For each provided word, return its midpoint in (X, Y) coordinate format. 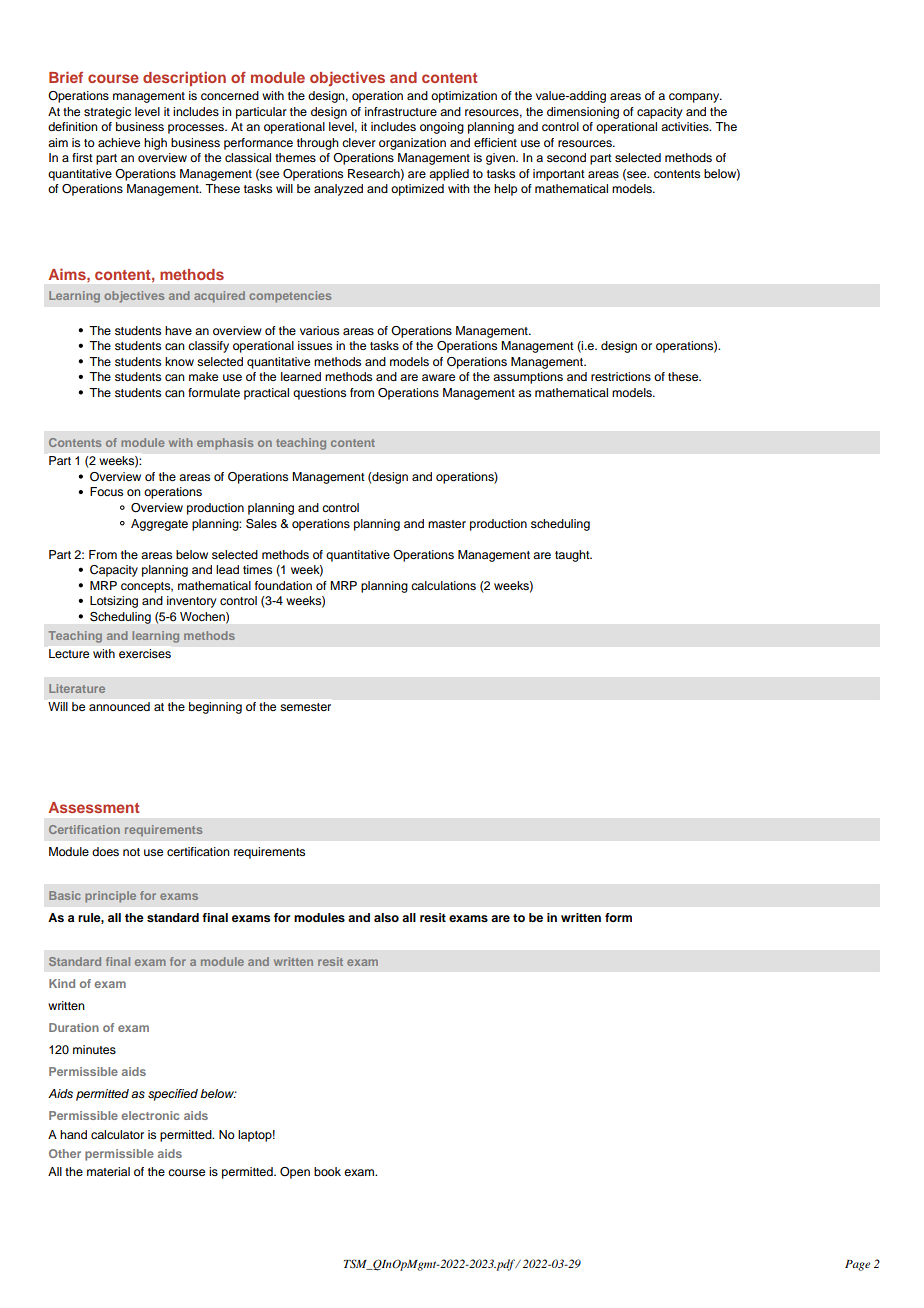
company (695, 98)
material (108, 1171)
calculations (443, 585)
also (386, 917)
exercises (145, 653)
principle (110, 897)
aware (438, 377)
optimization (464, 97)
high (155, 144)
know (179, 361)
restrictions (621, 376)
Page (857, 1265)
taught (573, 556)
